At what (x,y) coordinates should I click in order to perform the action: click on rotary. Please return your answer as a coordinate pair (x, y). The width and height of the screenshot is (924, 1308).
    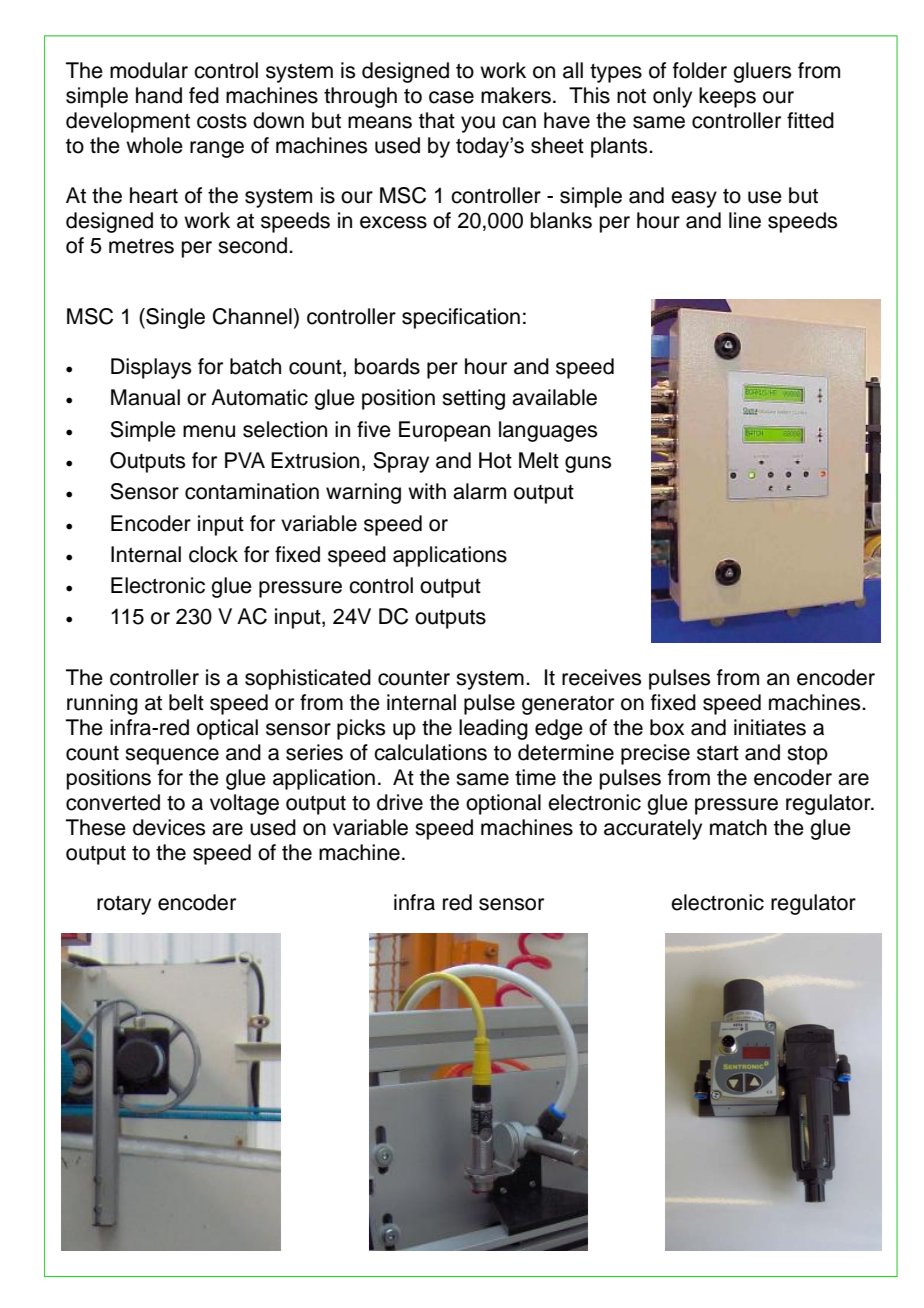
    Looking at the image, I should click on (124, 905).
